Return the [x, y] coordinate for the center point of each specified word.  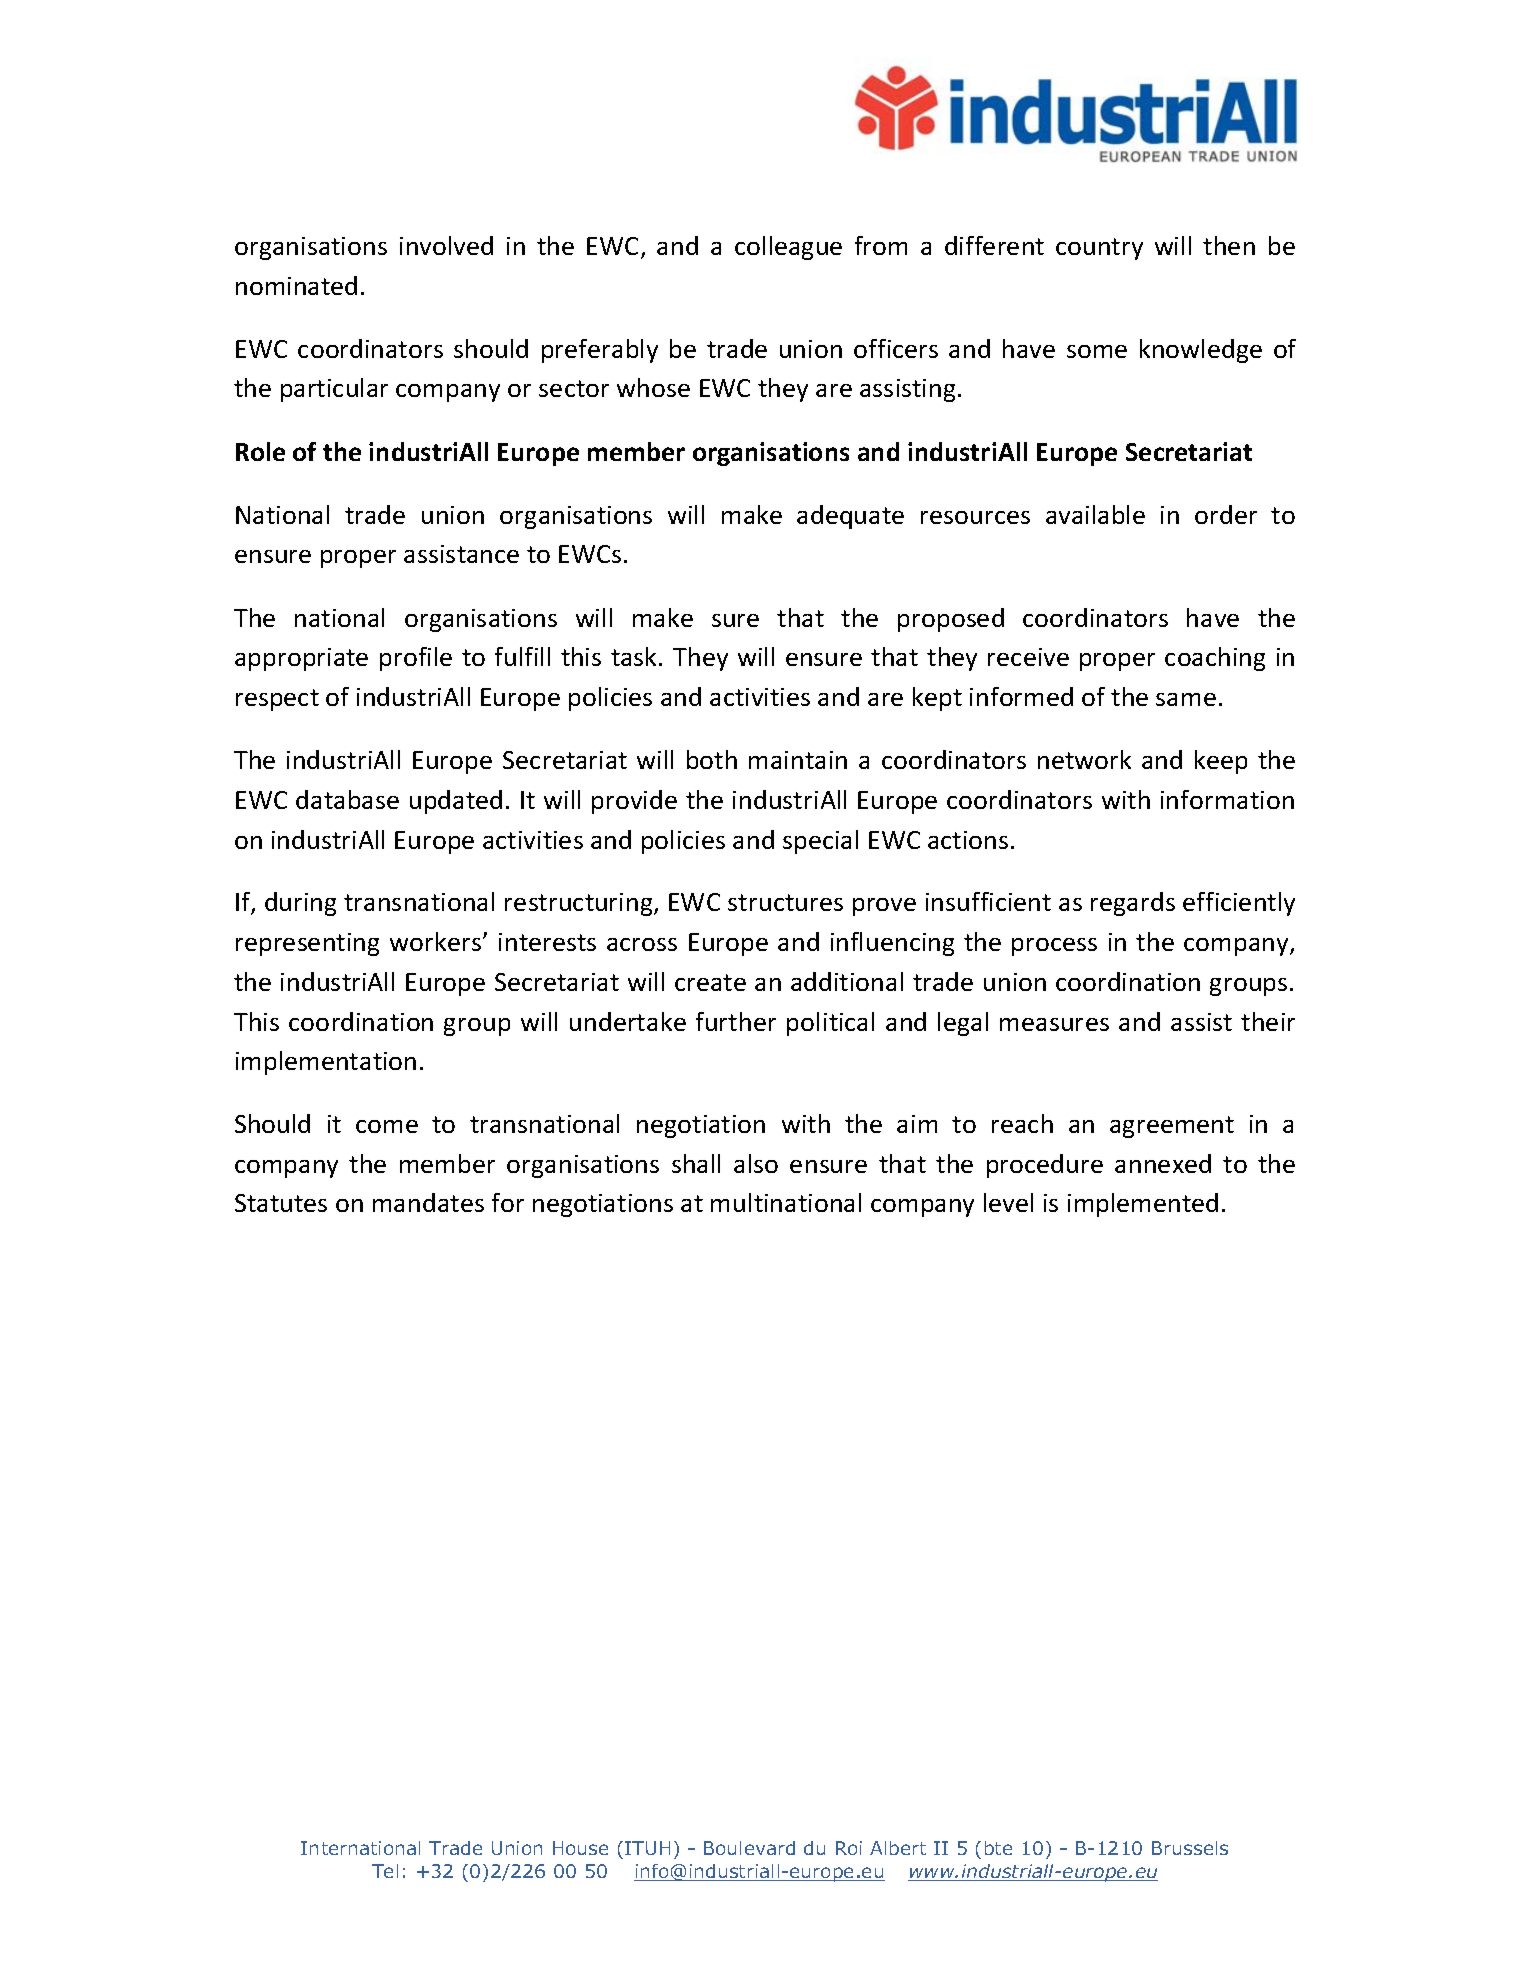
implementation [326, 1063]
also [756, 1163]
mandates [428, 1202]
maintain [798, 760]
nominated [296, 285]
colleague [788, 248]
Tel [385, 1871]
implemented [1143, 1205]
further [736, 1021]
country [1099, 249]
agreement [1172, 1127]
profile [416, 659]
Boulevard [749, 1848]
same [1186, 699]
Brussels [1190, 1848]
